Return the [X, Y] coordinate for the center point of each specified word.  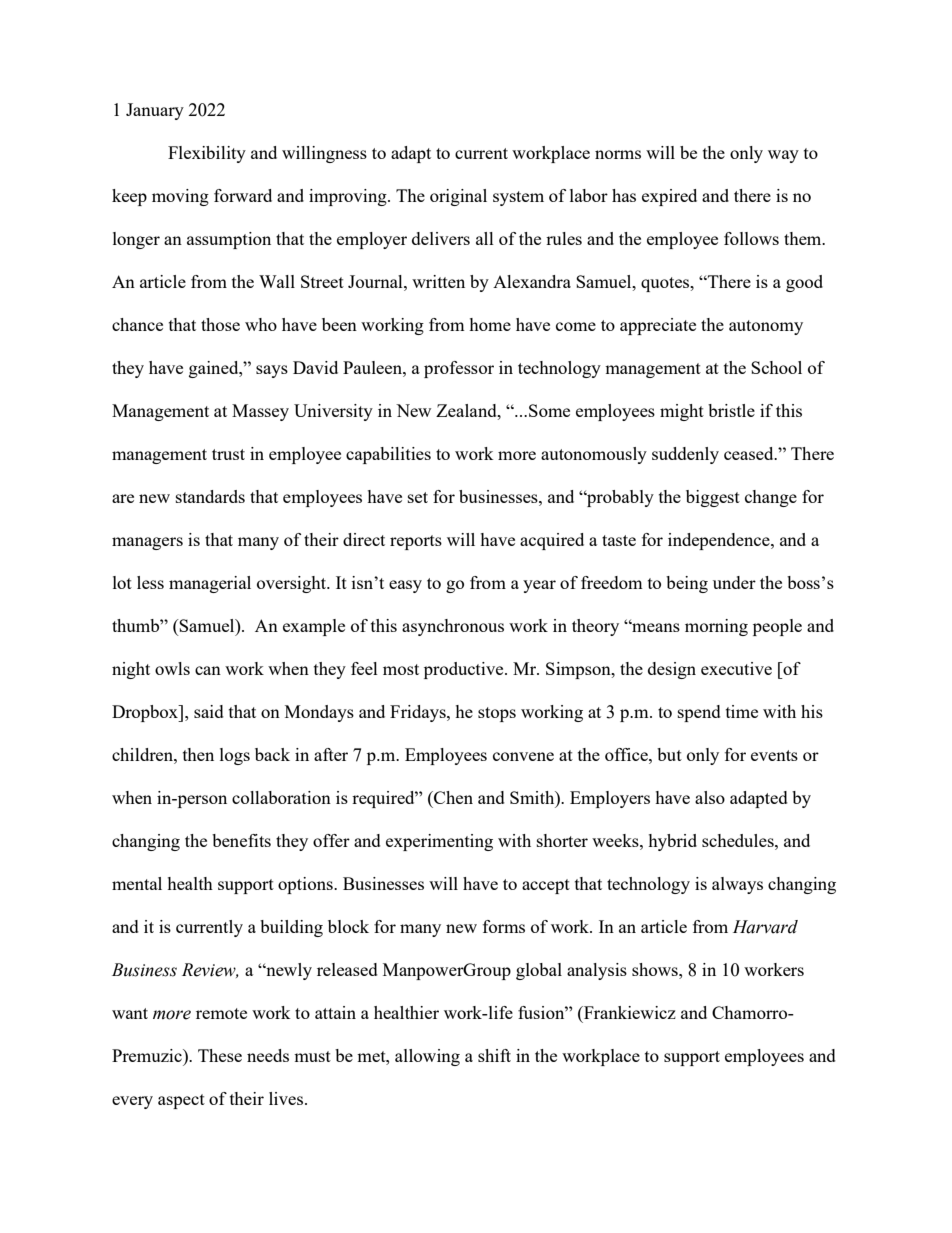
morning [716, 627]
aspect [181, 1101]
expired [669, 197]
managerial [210, 584]
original [458, 197]
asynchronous [453, 627]
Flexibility [207, 154]
